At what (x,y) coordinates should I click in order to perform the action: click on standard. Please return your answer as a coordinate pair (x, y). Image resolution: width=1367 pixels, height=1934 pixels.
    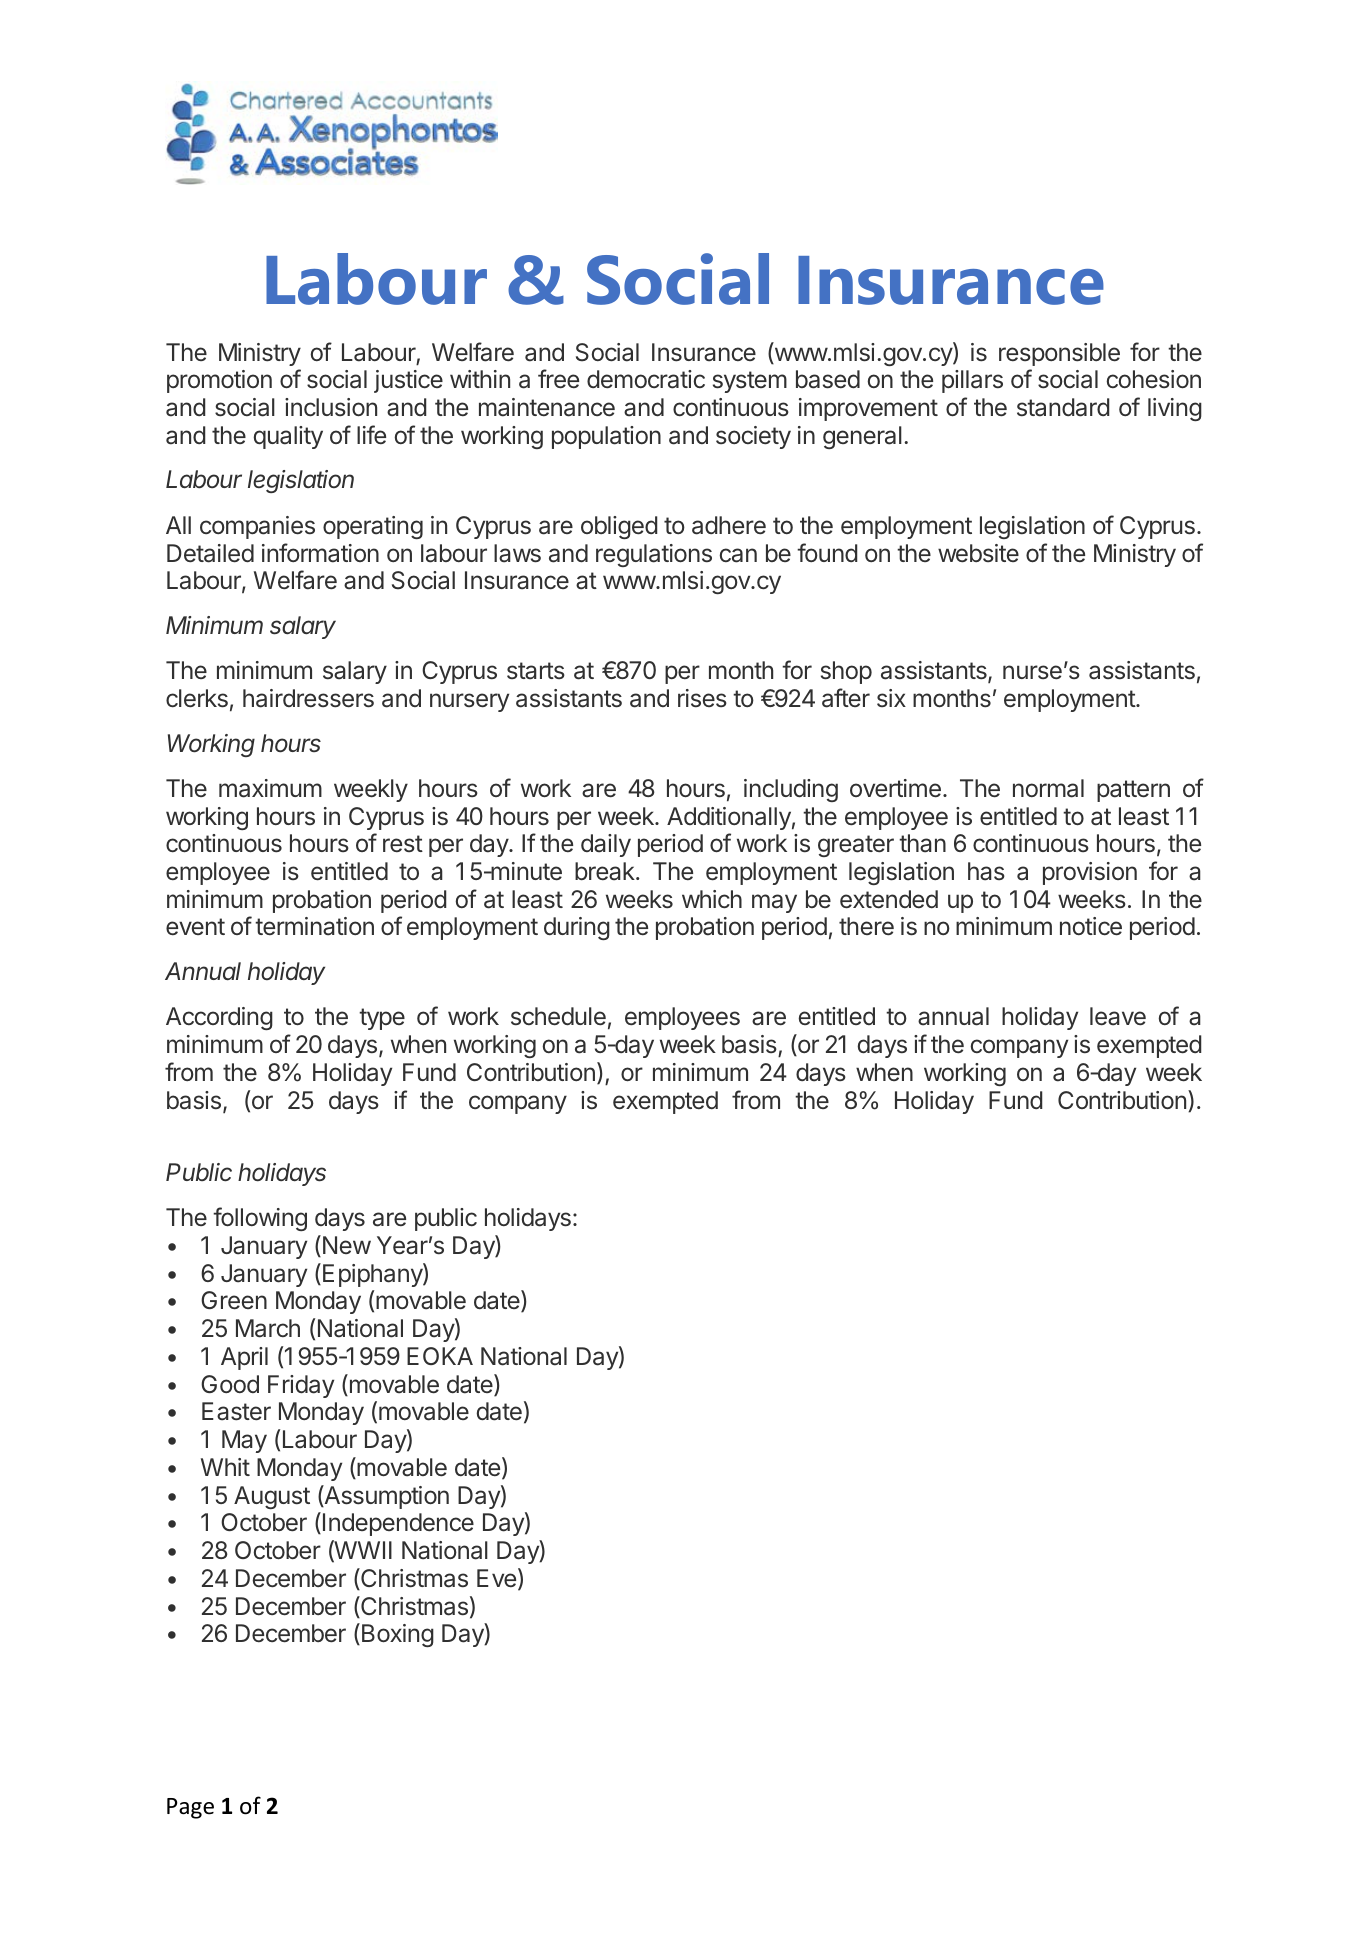
    Looking at the image, I should click on (1063, 407).
